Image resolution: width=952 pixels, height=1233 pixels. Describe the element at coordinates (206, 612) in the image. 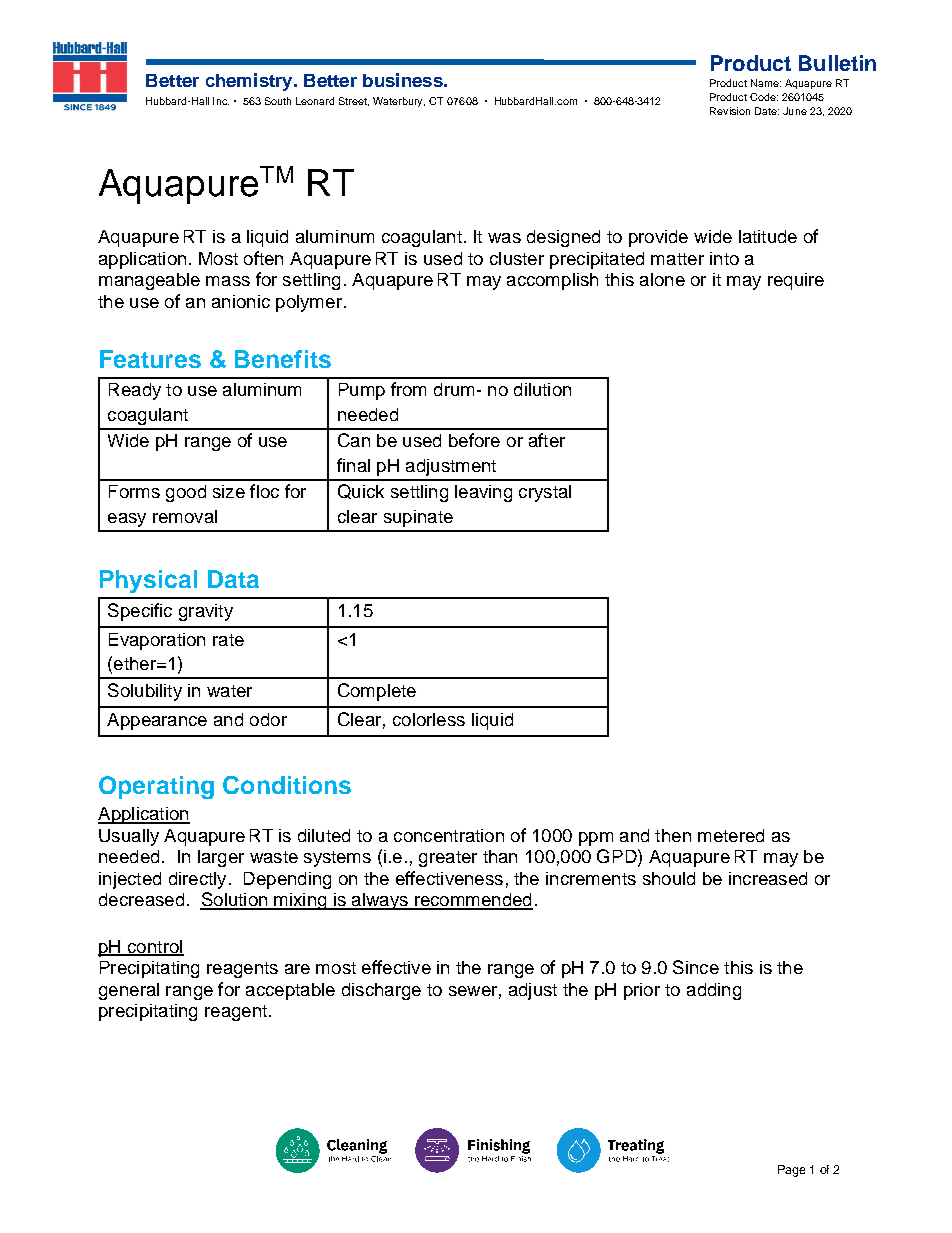

I see `gravity` at that location.
